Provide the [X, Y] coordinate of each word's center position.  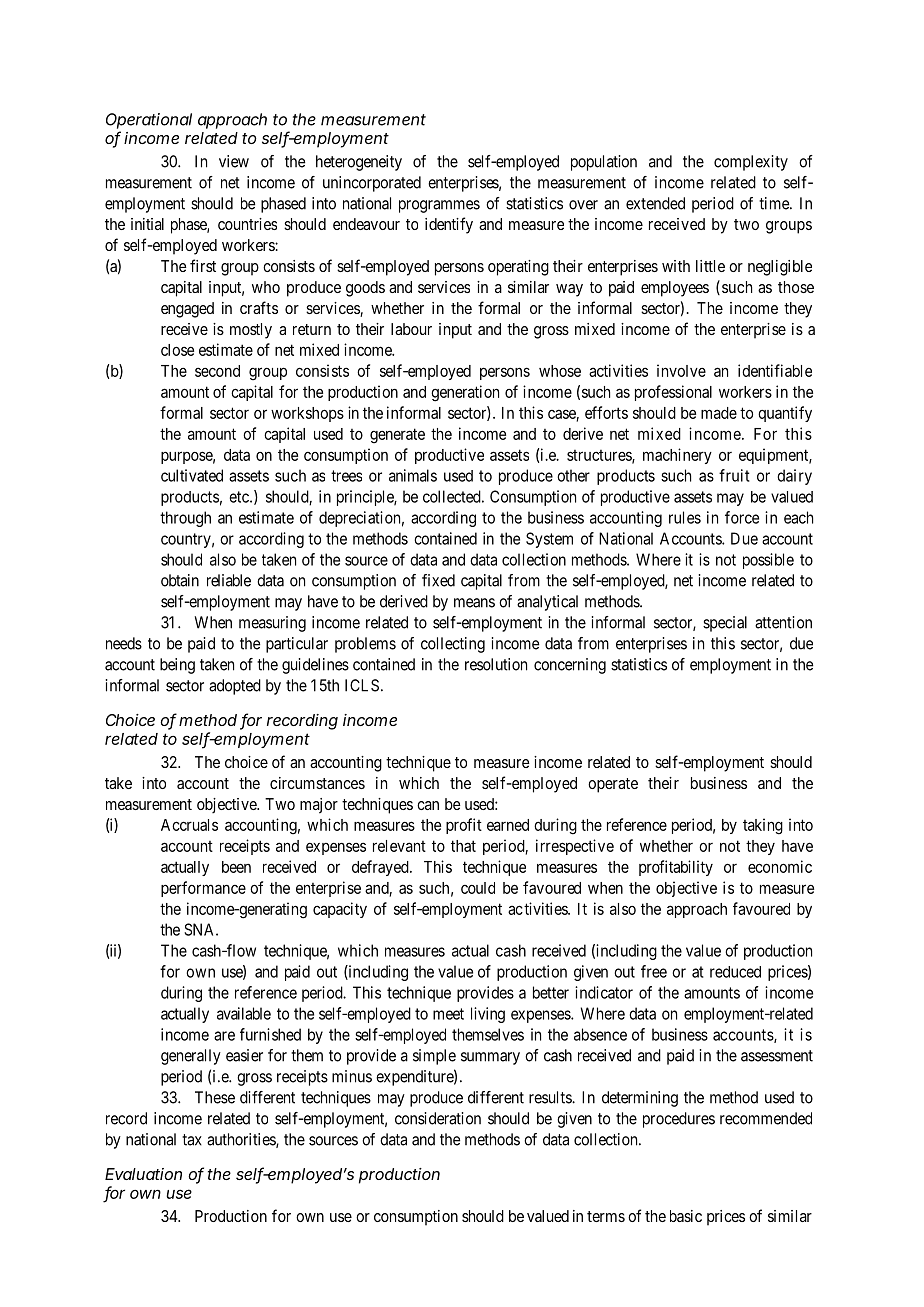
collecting [453, 645]
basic [686, 1216]
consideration [438, 1118]
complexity [751, 163]
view [234, 161]
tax [192, 1140]
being [177, 666]
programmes [439, 206]
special [725, 624]
